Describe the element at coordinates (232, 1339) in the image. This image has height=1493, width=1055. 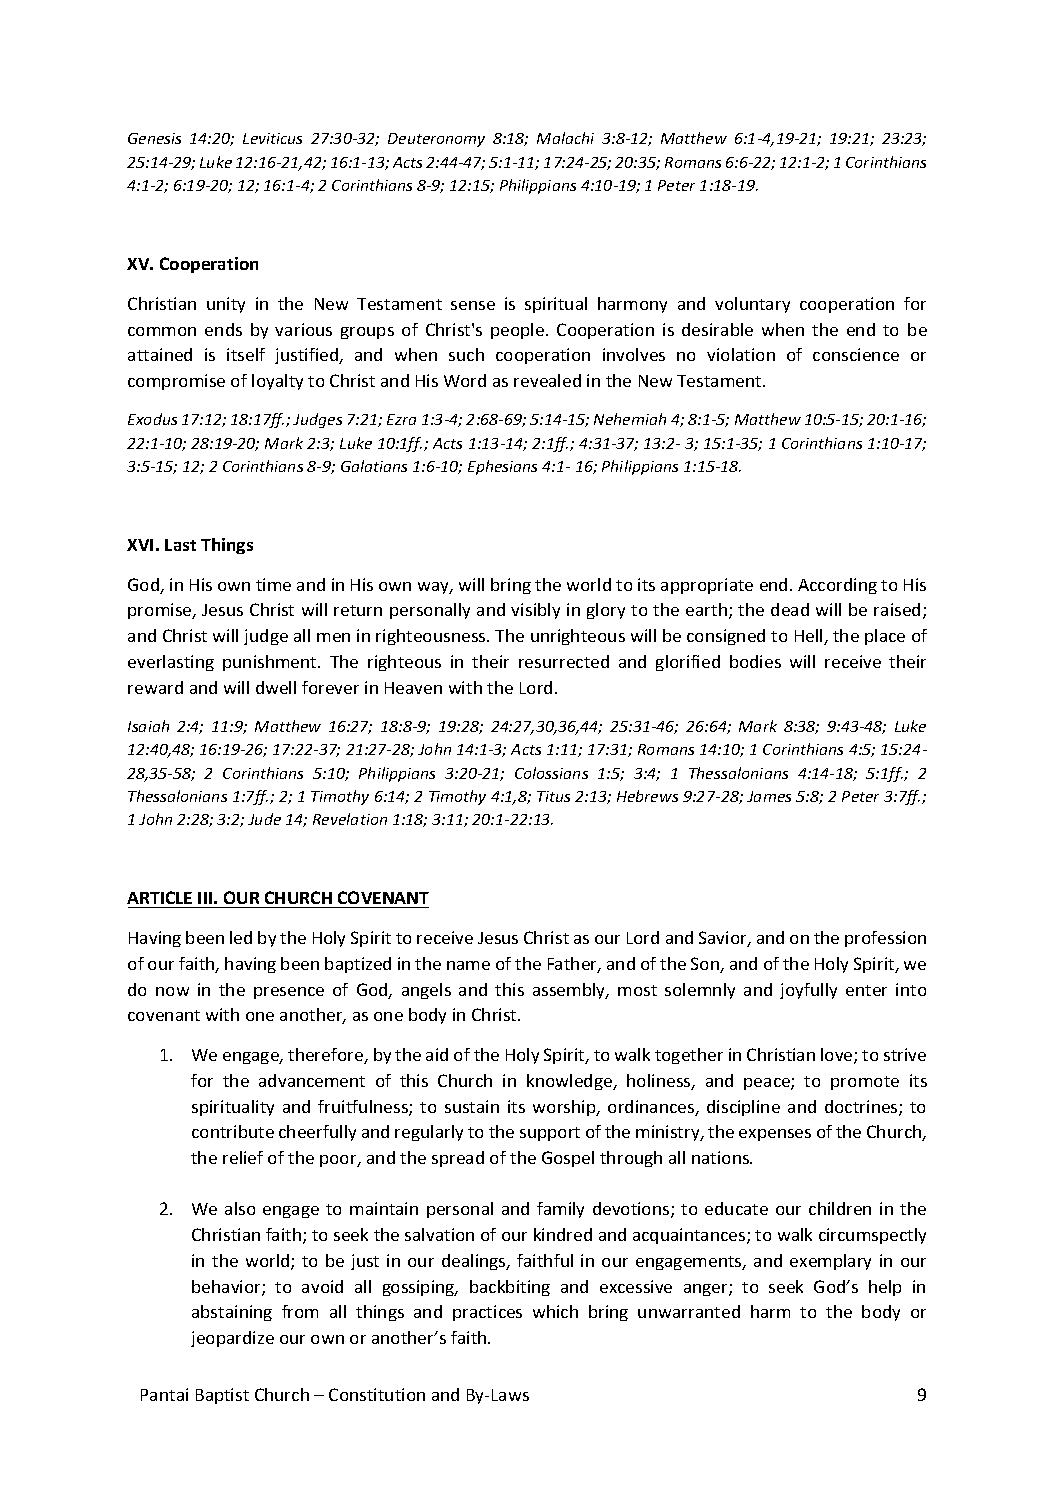
I see `jeopardize` at that location.
